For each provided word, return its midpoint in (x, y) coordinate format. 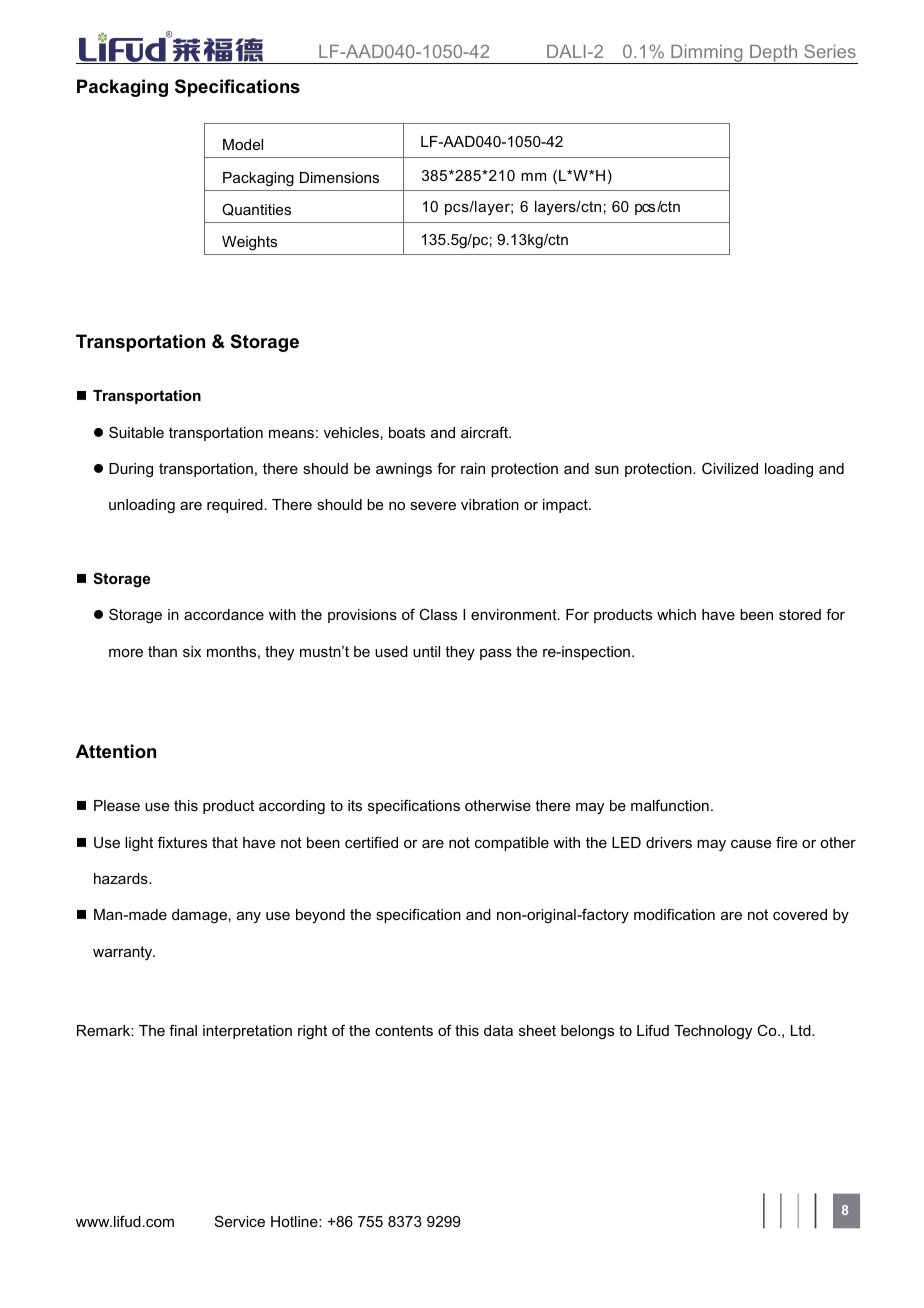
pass (496, 654)
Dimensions (339, 177)
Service (240, 1221)
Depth (774, 54)
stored (800, 614)
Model (243, 144)
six (192, 651)
